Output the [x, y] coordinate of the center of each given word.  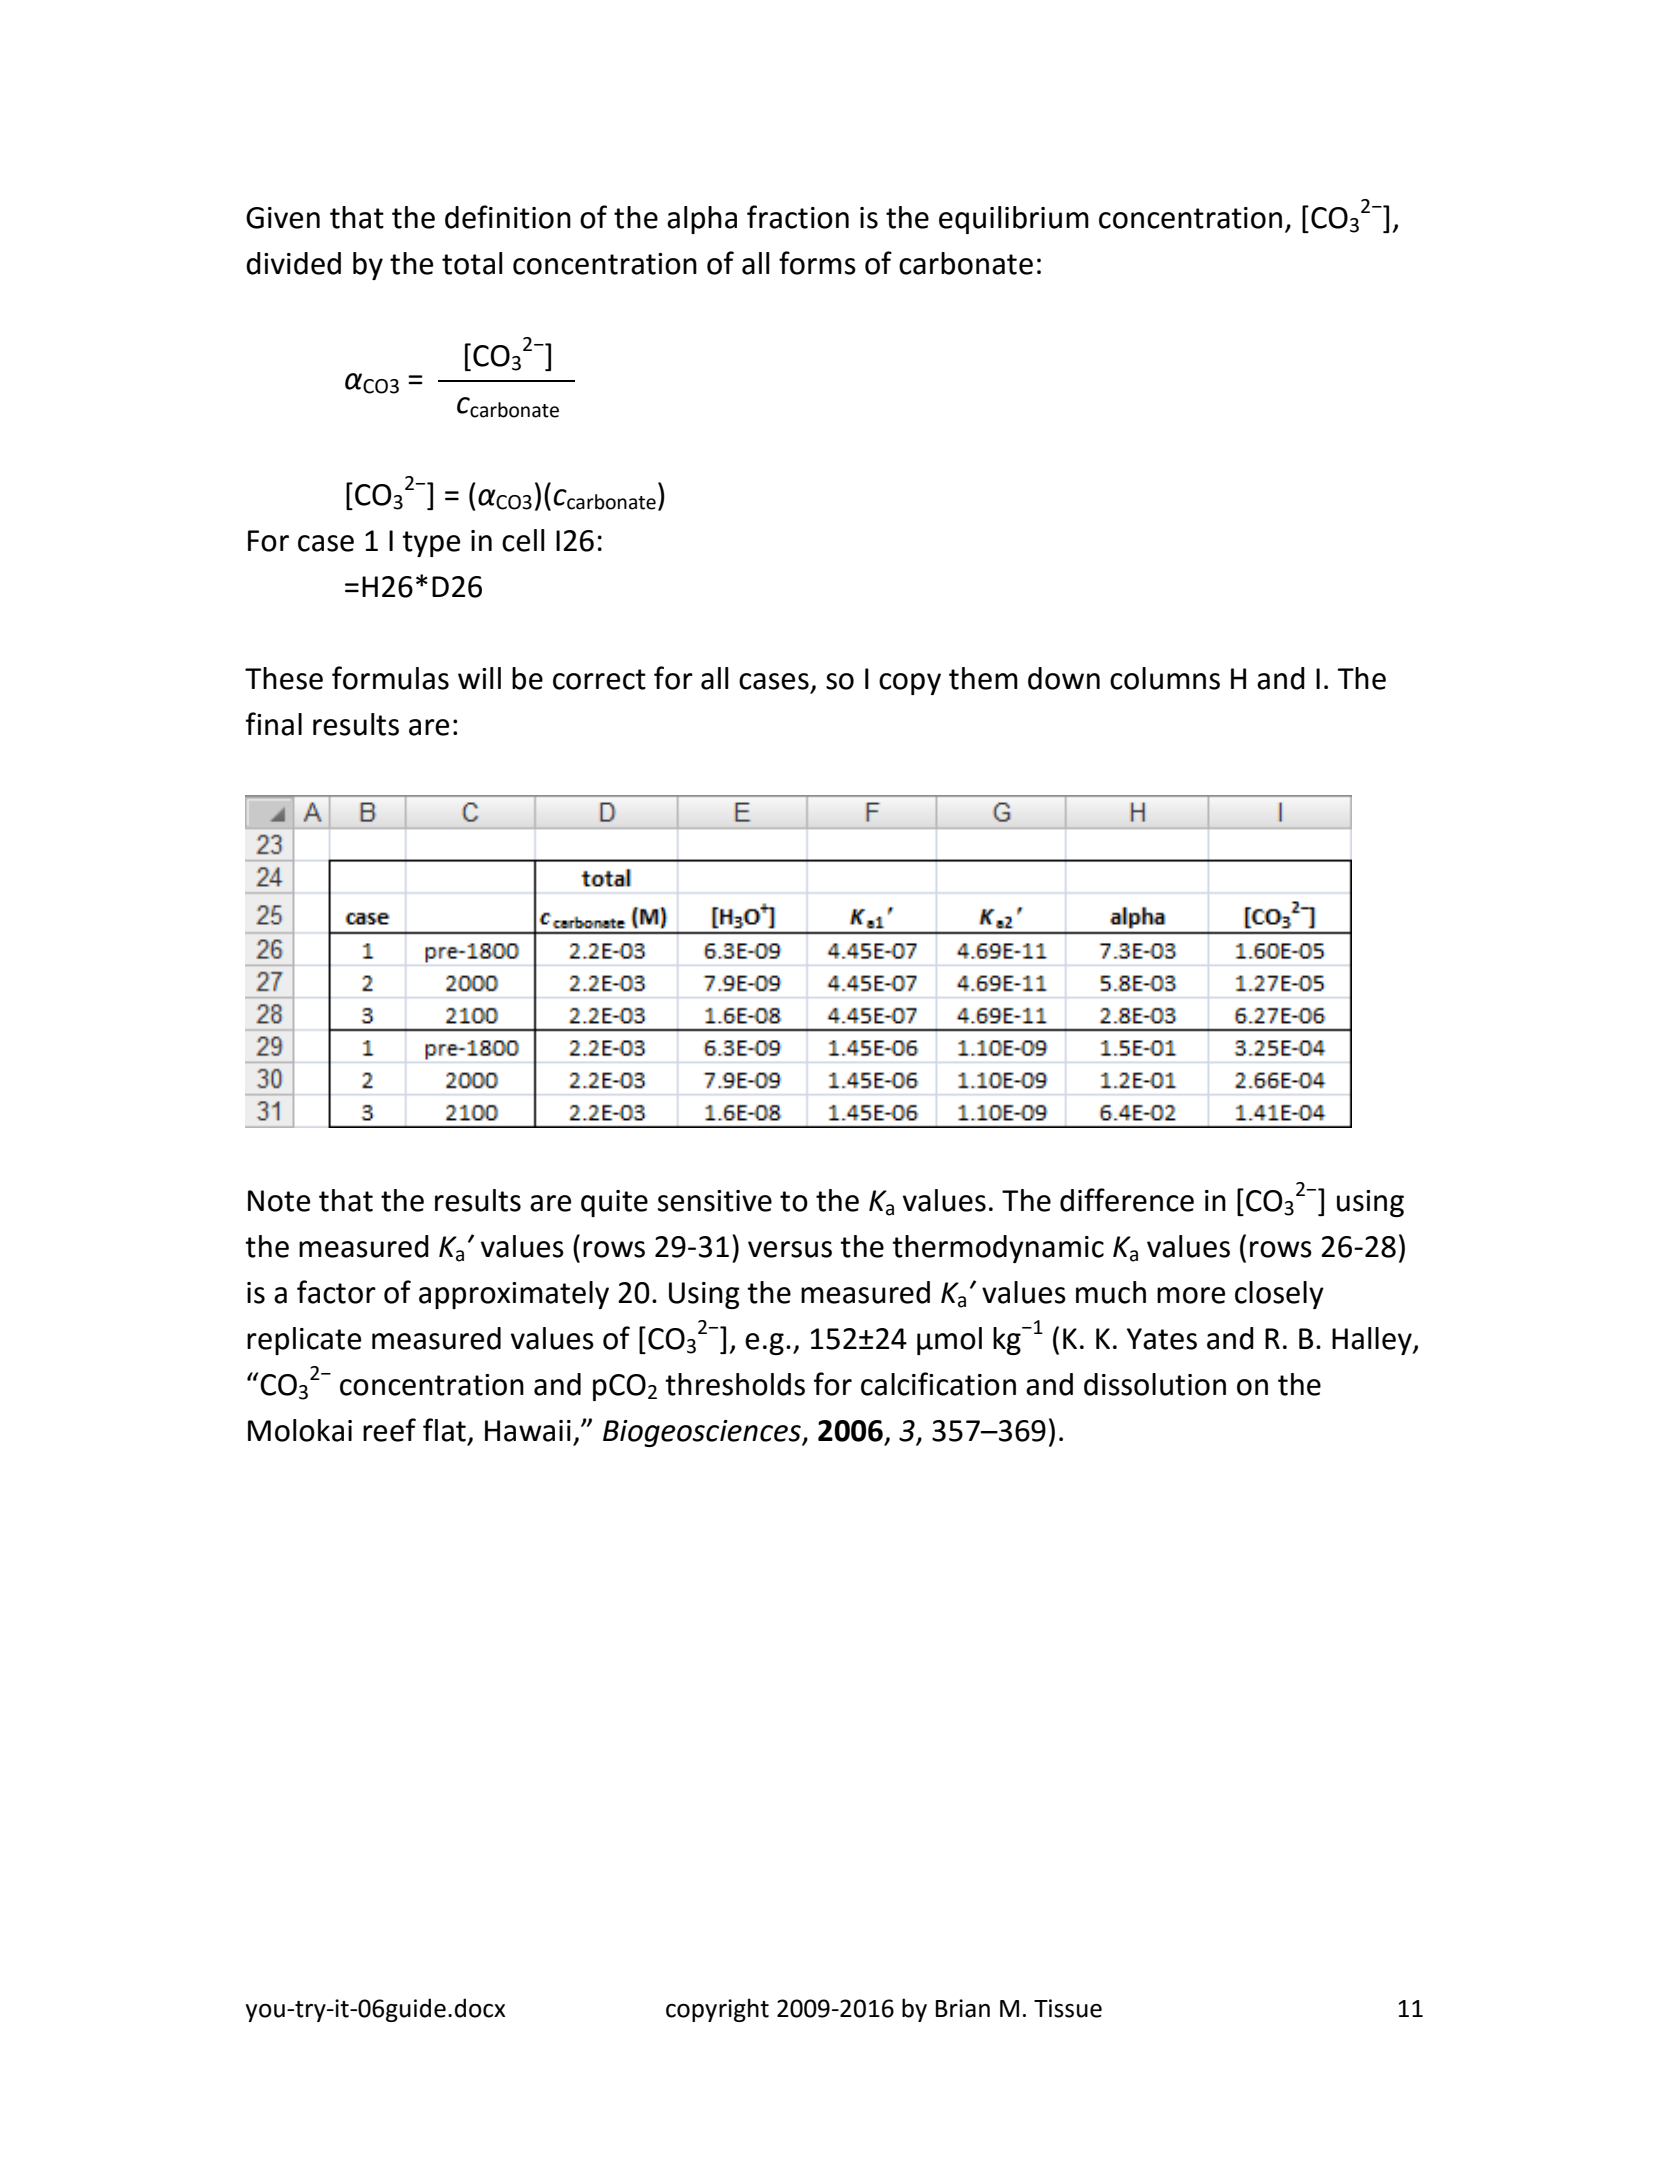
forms [817, 263]
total [472, 263]
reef [389, 1430]
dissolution [1155, 1384]
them [983, 678]
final [274, 724]
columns [1165, 678]
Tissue [1068, 2008]
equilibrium [1014, 220]
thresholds [735, 1384]
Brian [963, 2008]
